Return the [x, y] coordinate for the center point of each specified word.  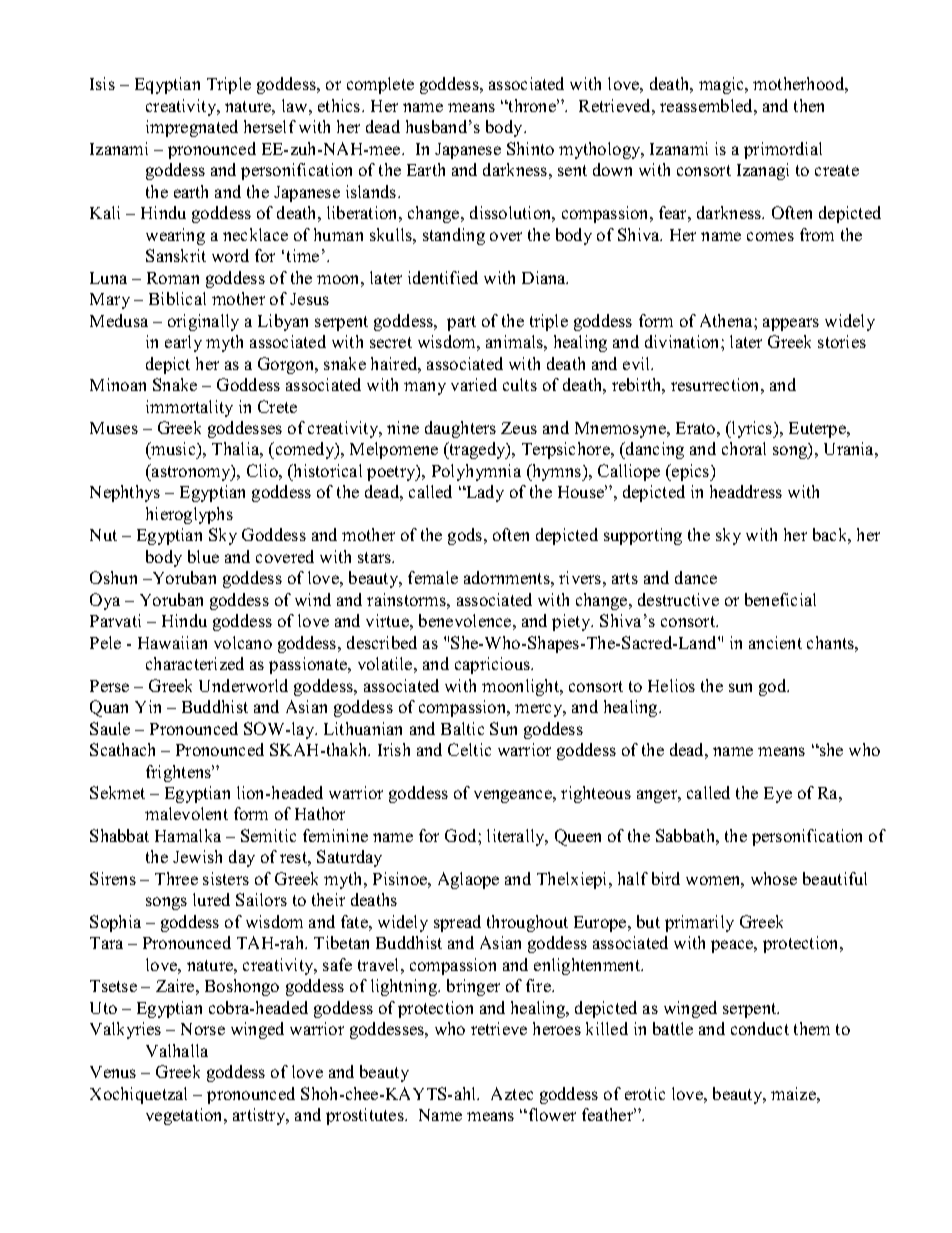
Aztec [512, 1093]
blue [203, 556]
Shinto [530, 148]
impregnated [192, 128]
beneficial [780, 599]
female [433, 577]
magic [723, 85]
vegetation [186, 1116]
